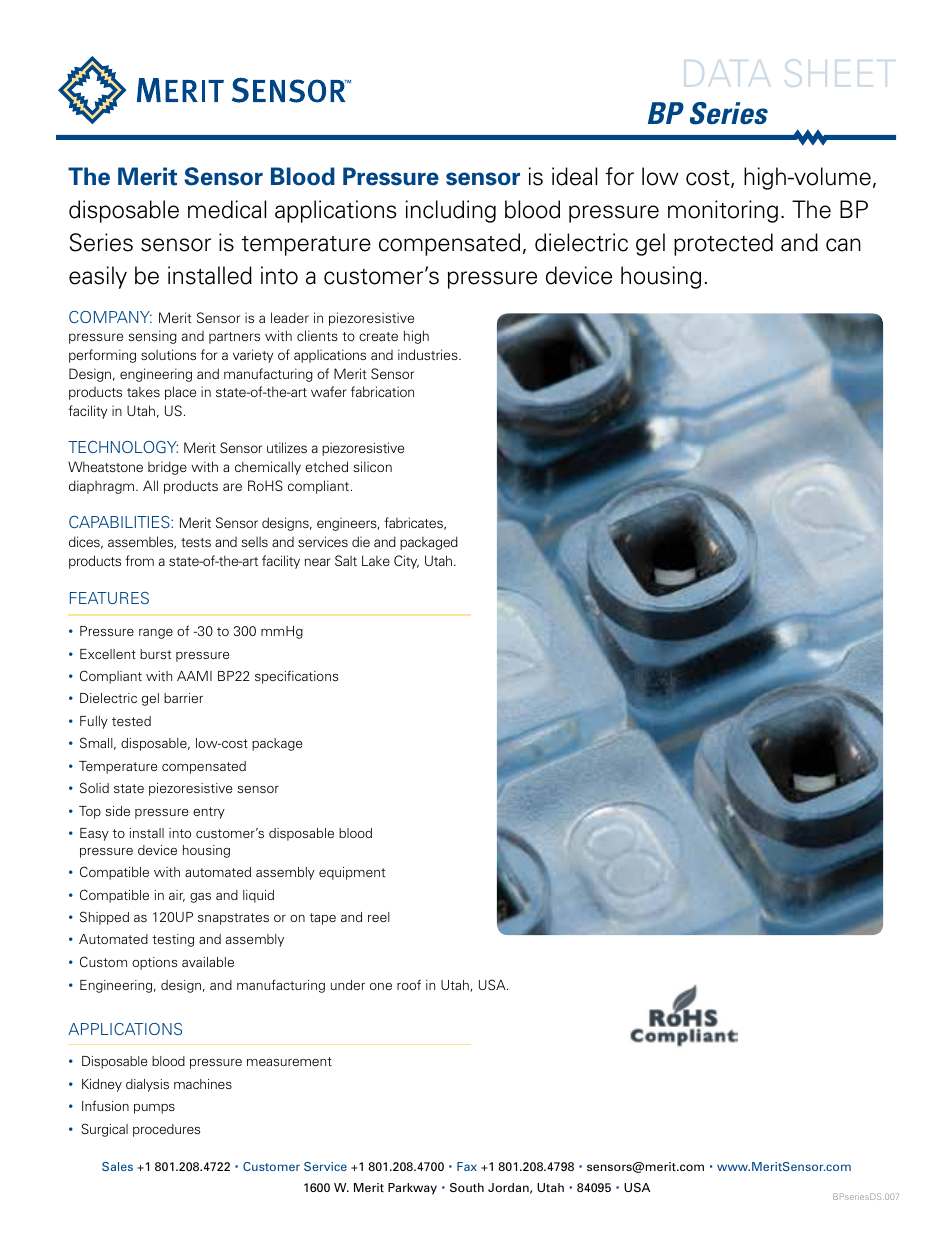  What do you see at coordinates (467, 1166) in the screenshot?
I see `Fax` at bounding box center [467, 1166].
